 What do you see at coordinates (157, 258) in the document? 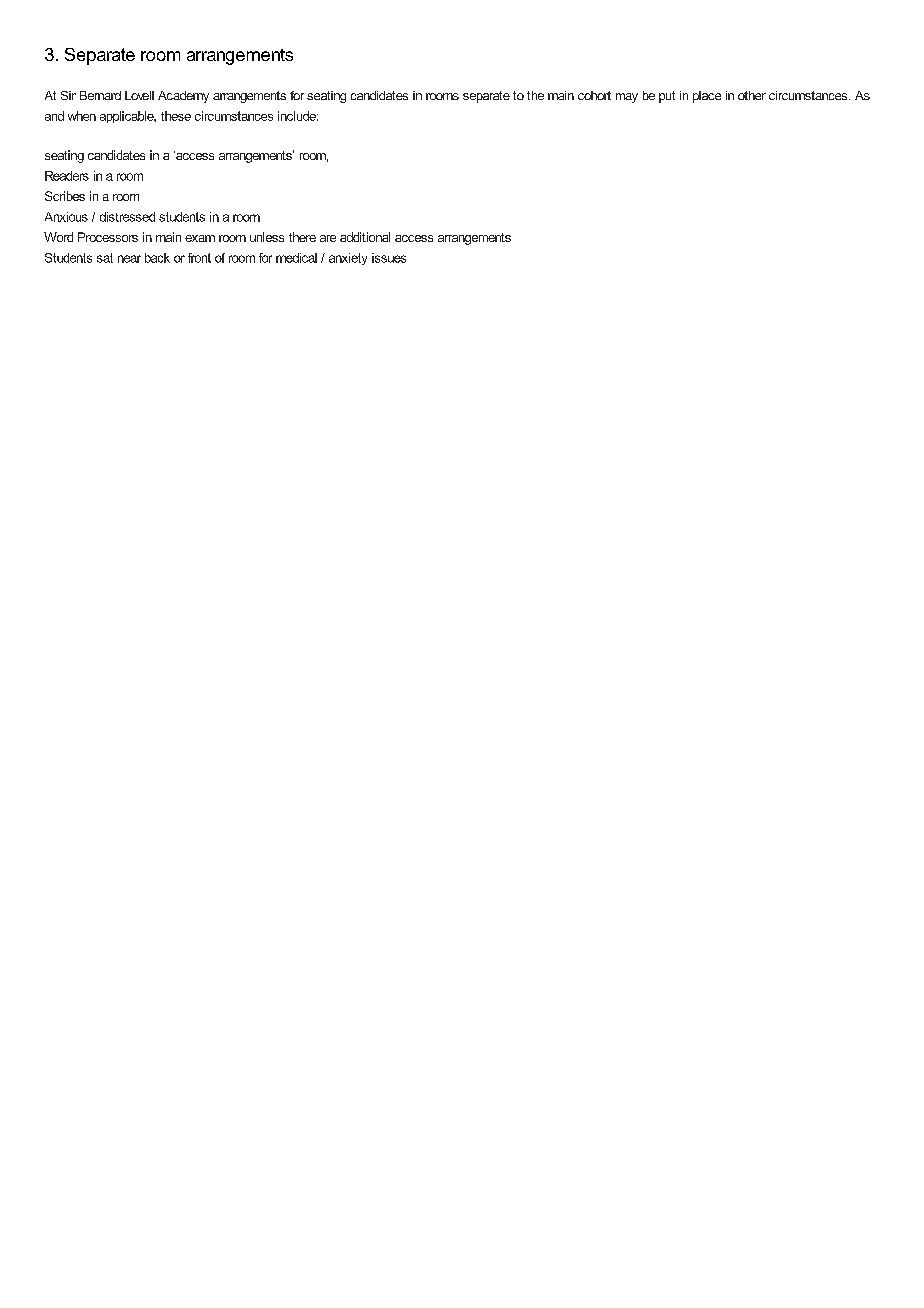
I see `back` at bounding box center [157, 258].
